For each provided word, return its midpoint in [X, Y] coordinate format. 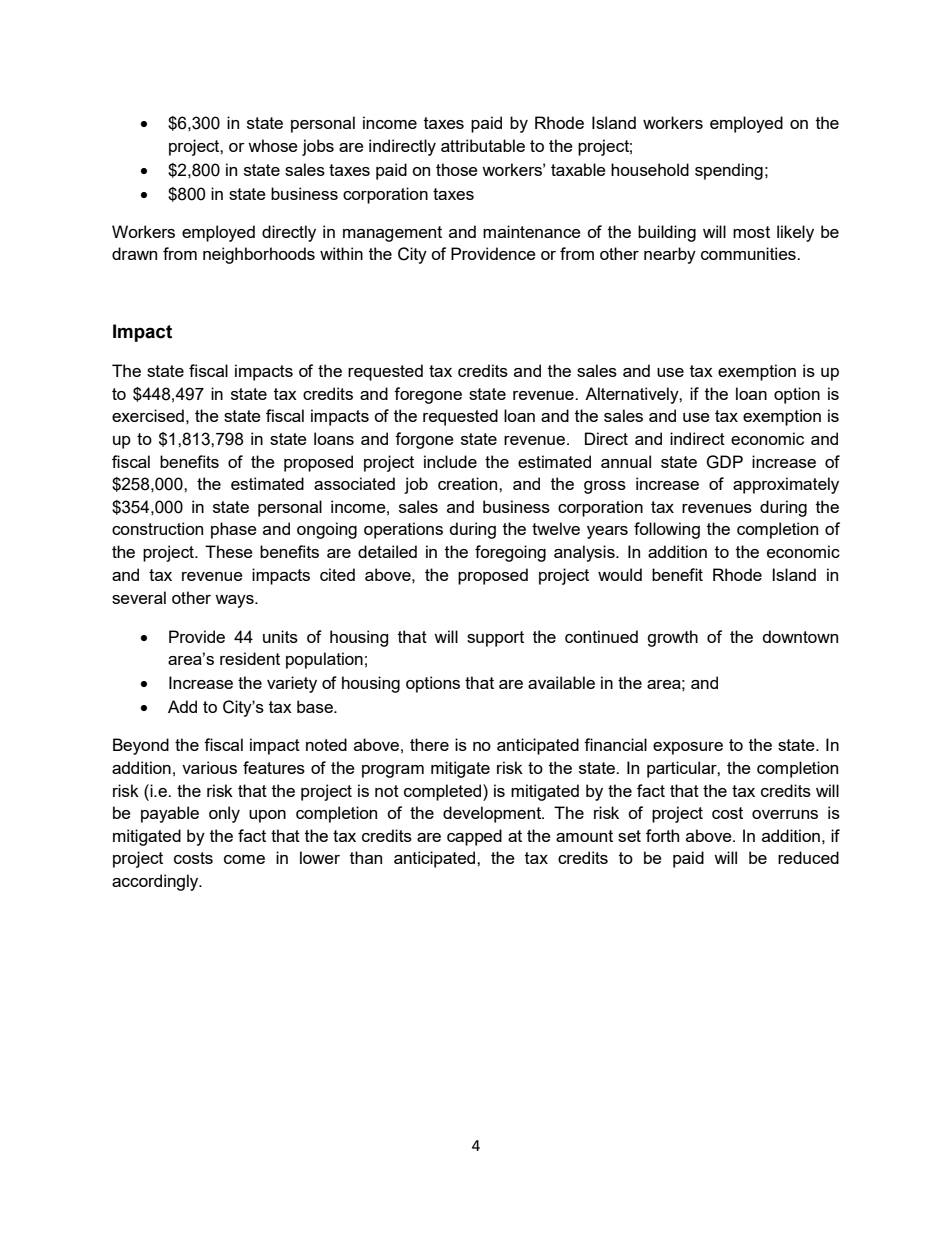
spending [729, 171]
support [495, 639]
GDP [724, 462]
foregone [428, 395]
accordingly [156, 882]
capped [474, 837]
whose [273, 145]
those [457, 169]
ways [235, 601]
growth [672, 638]
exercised [148, 415]
